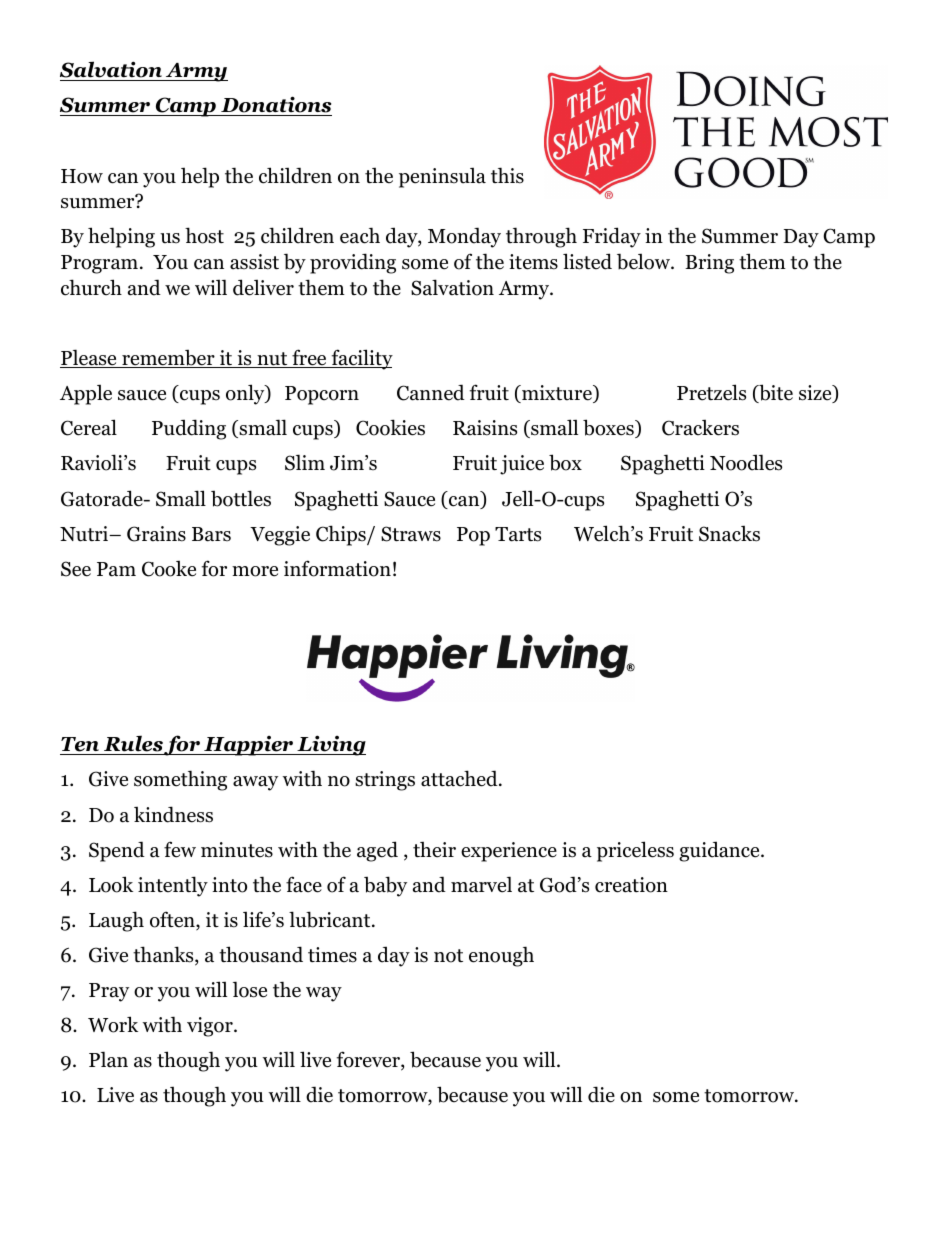 This page has width=952, height=1233. Describe the element at coordinates (411, 534) in the page. I see `Straws` at that location.
